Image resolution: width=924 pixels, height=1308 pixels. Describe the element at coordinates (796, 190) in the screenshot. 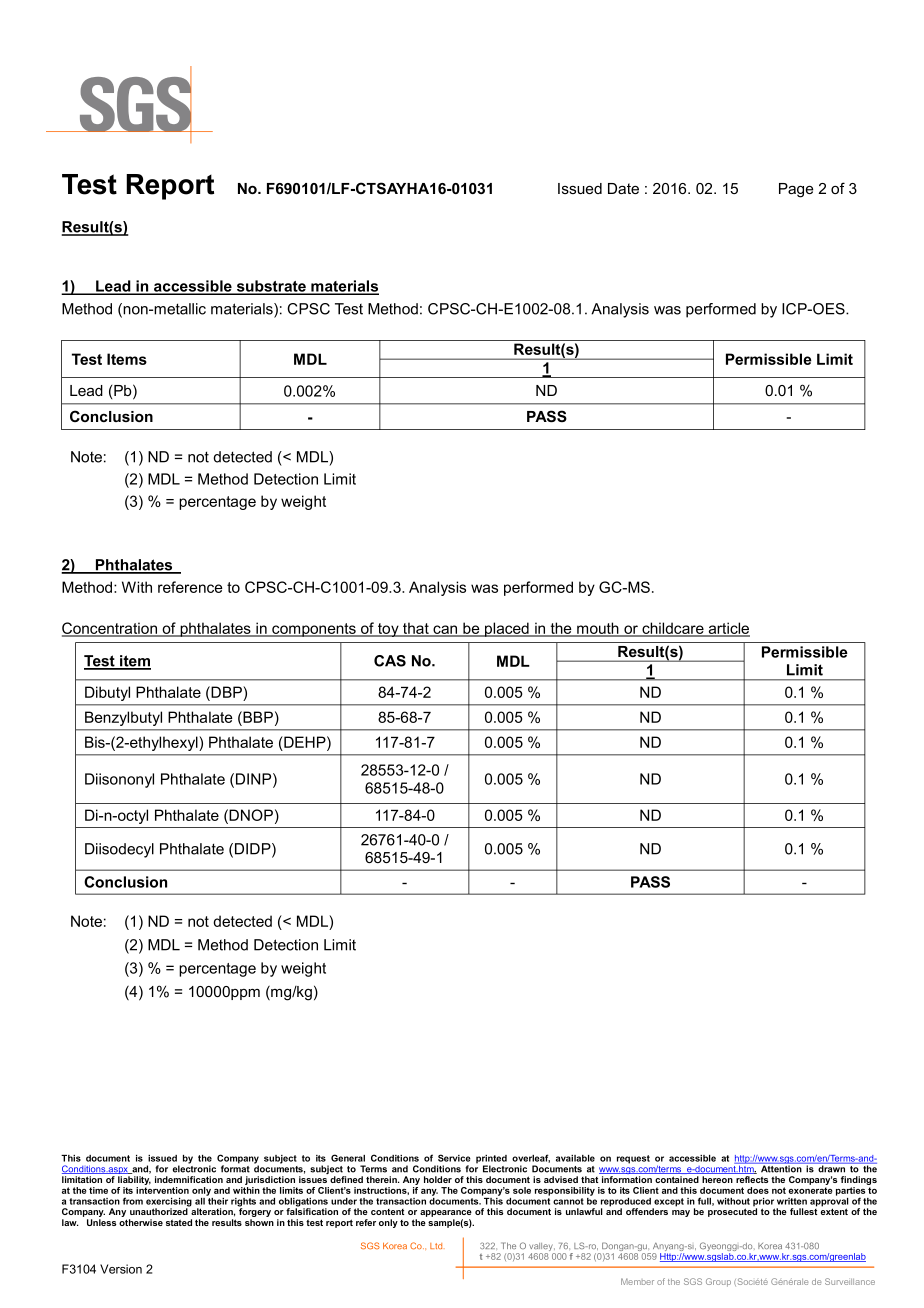

I see `Page` at that location.
